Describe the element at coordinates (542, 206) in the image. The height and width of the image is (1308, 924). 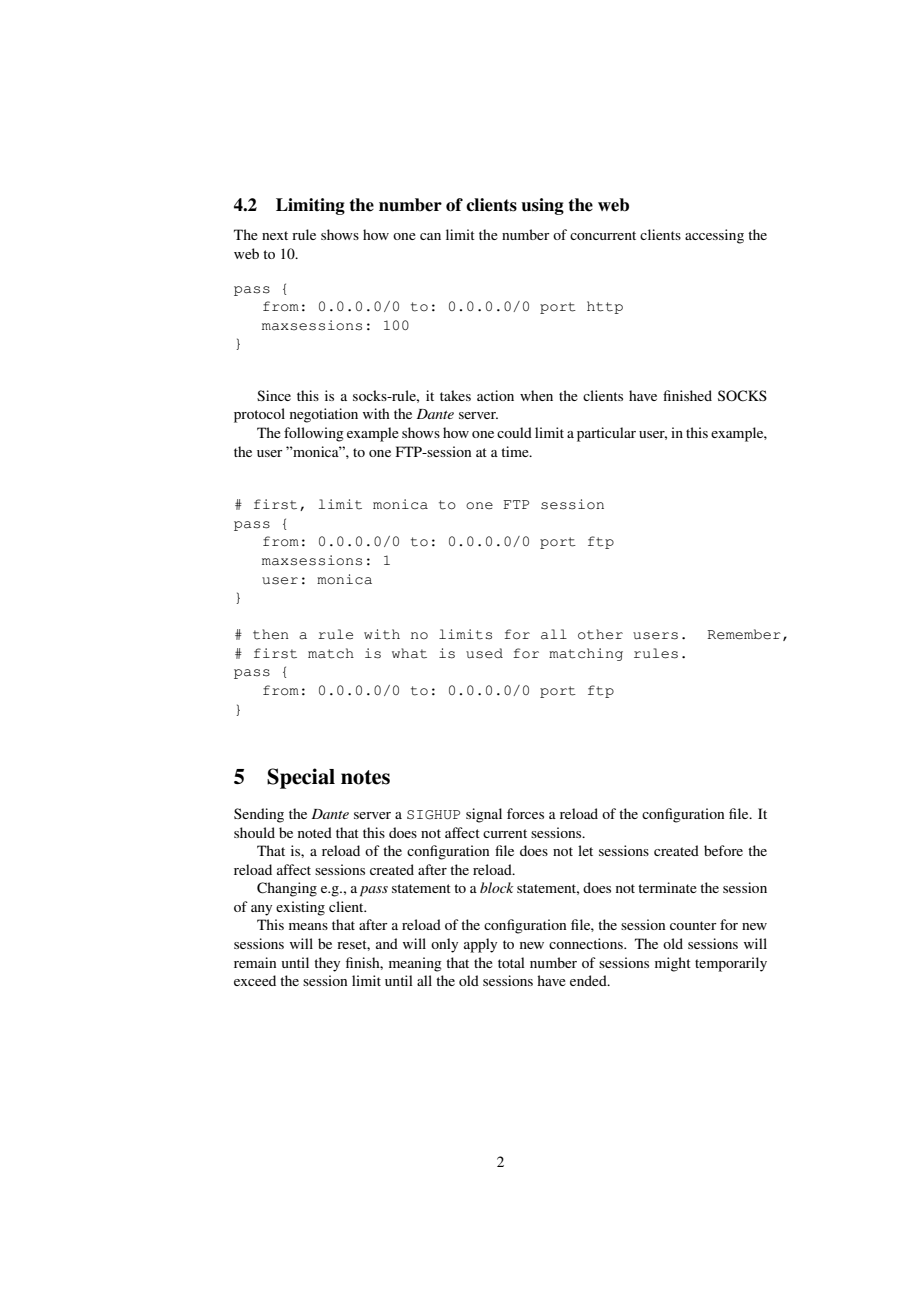
I see `using` at that location.
